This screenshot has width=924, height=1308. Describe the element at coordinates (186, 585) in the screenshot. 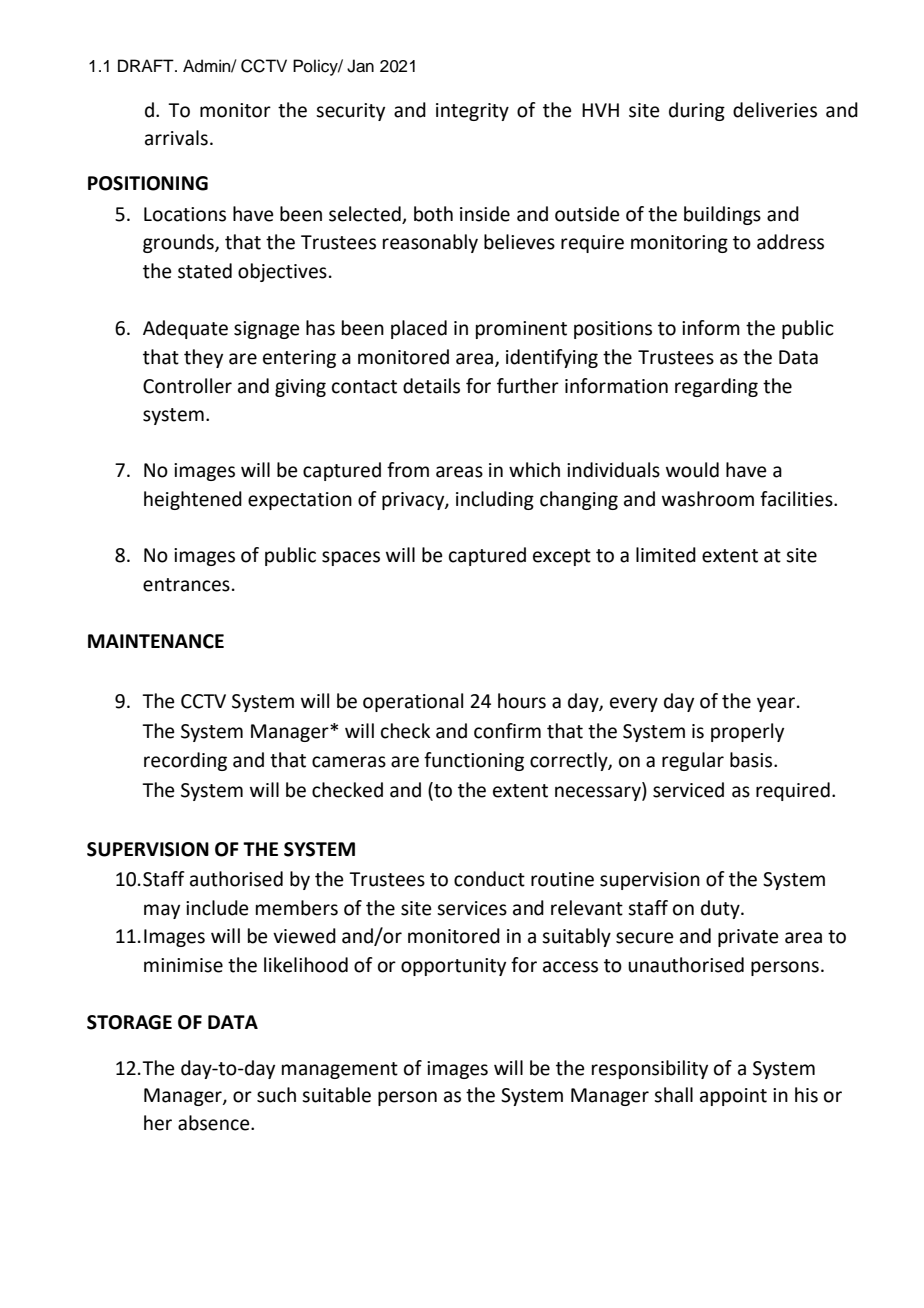

I see `entrances` at that location.
